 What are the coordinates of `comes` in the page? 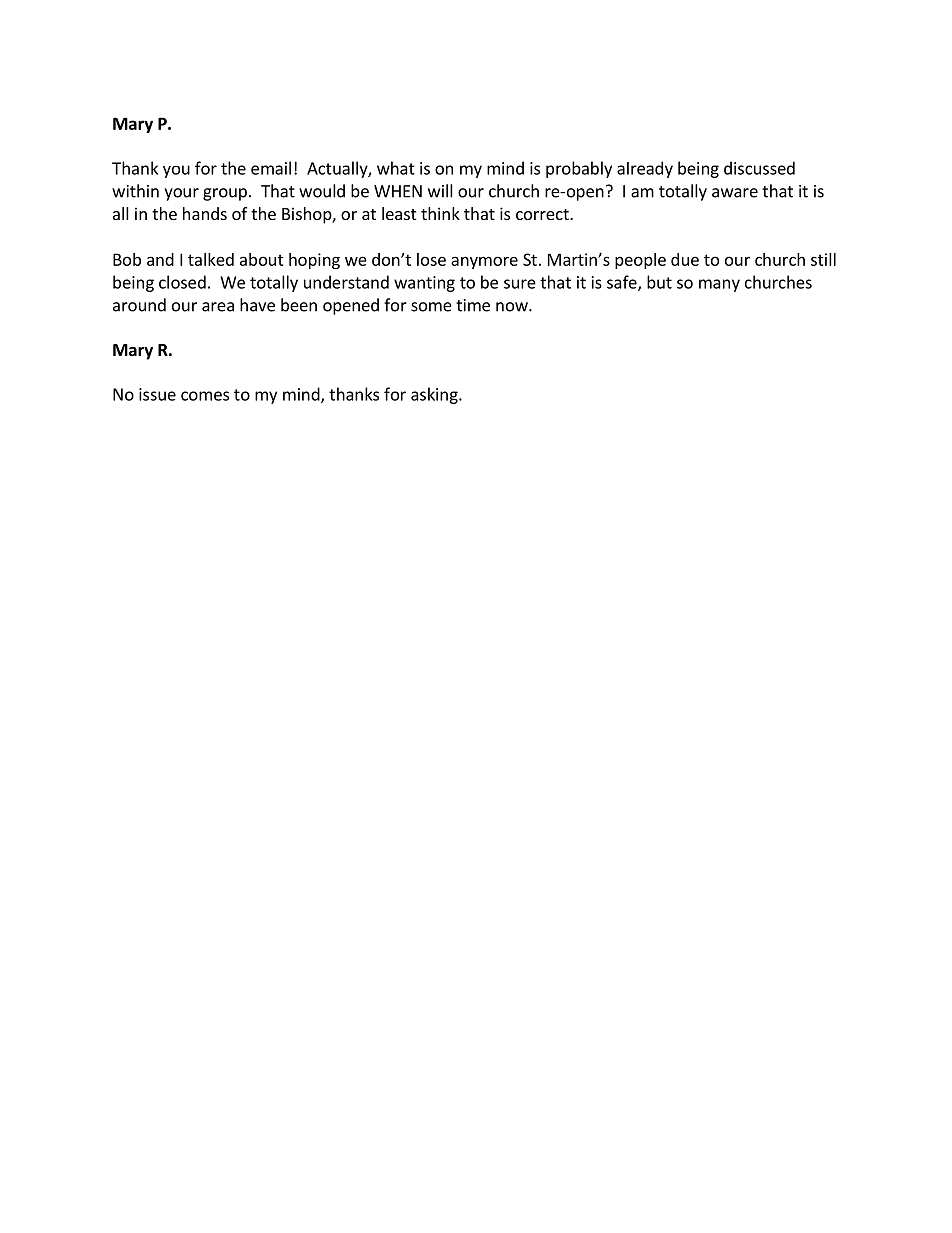 It's located at (205, 396).
